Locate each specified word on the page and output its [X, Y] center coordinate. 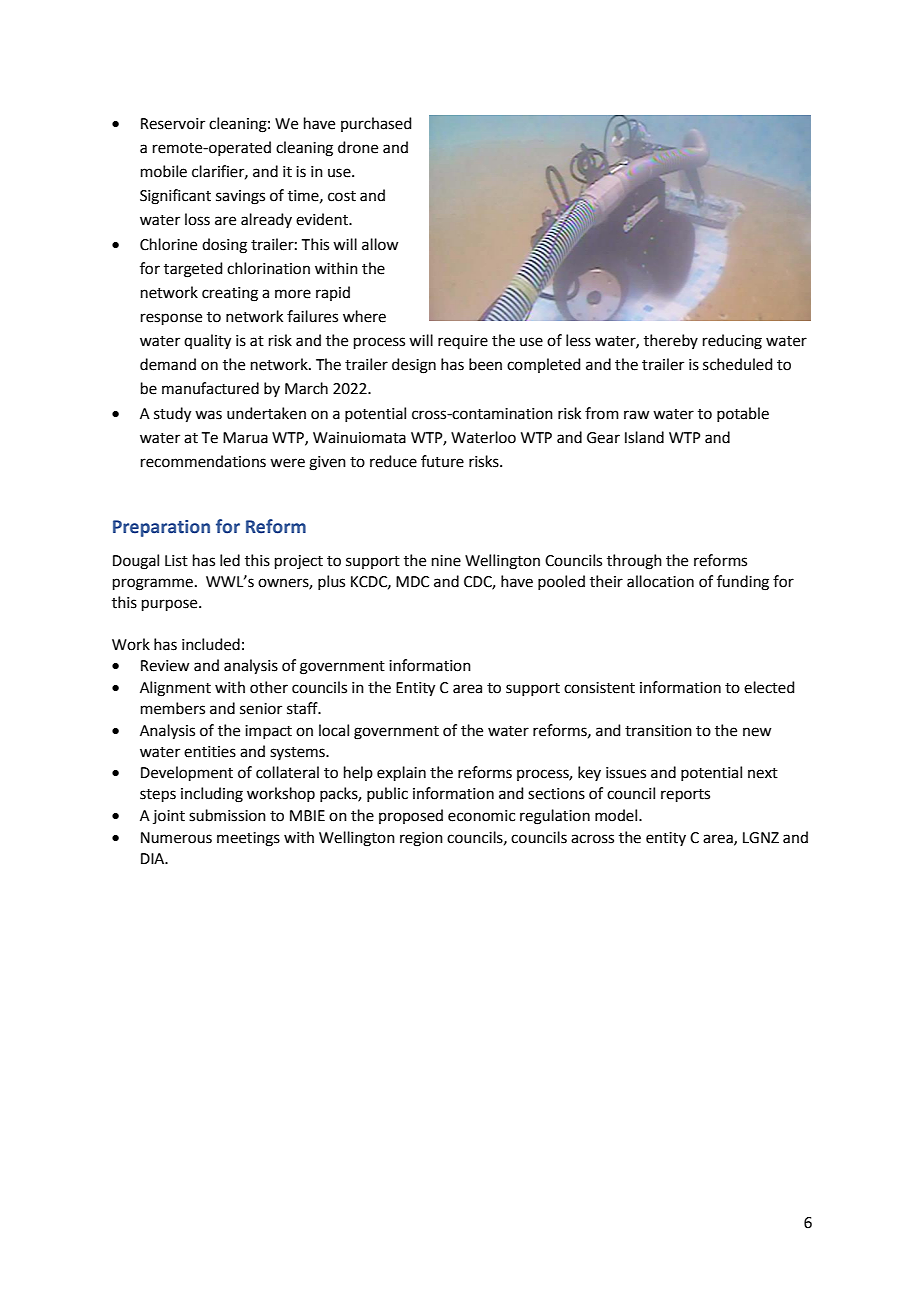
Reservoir [173, 124]
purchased [376, 124]
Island [644, 437]
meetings [248, 839]
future [442, 461]
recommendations [203, 461]
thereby [671, 341]
